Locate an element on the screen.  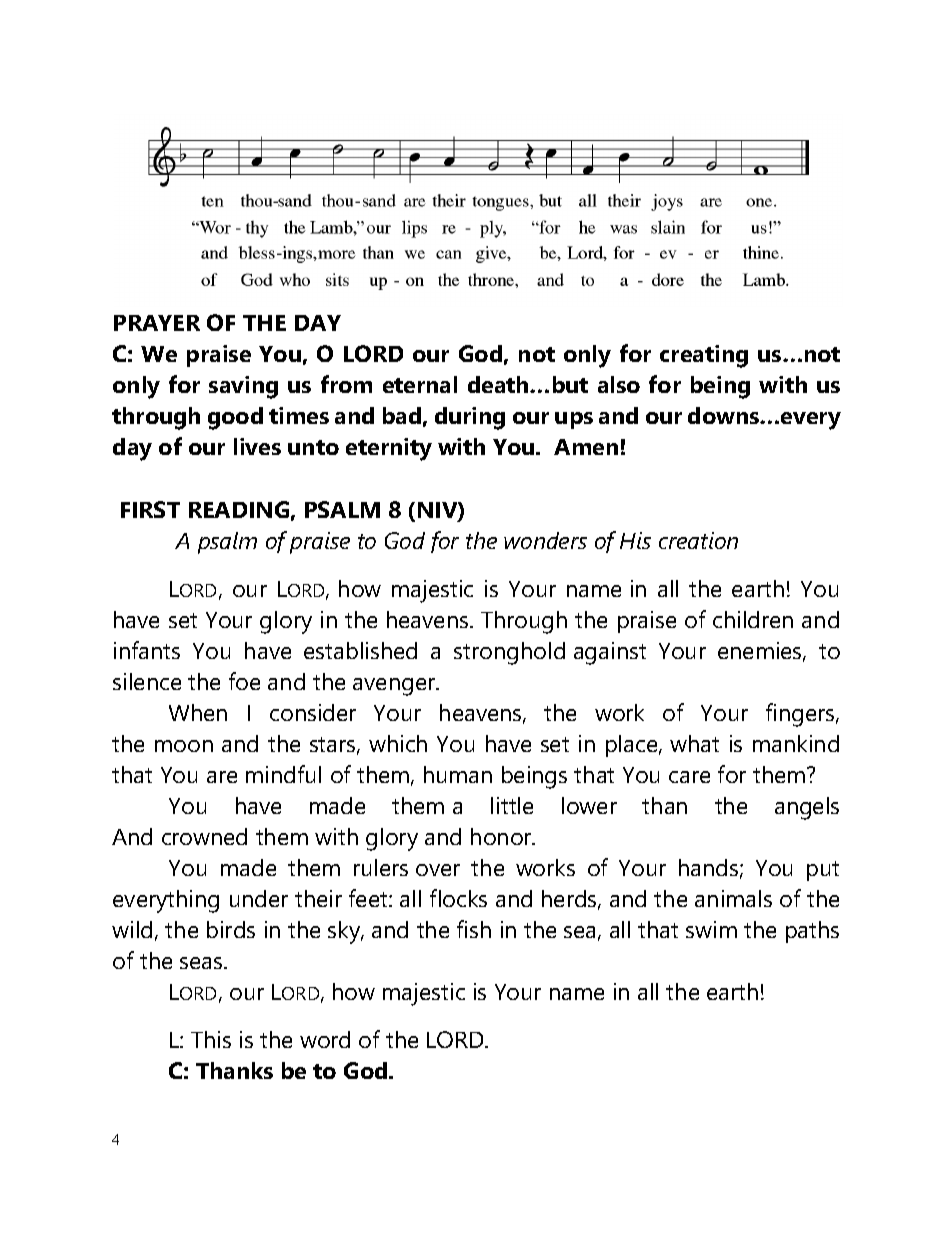
lives is located at coordinates (257, 446).
